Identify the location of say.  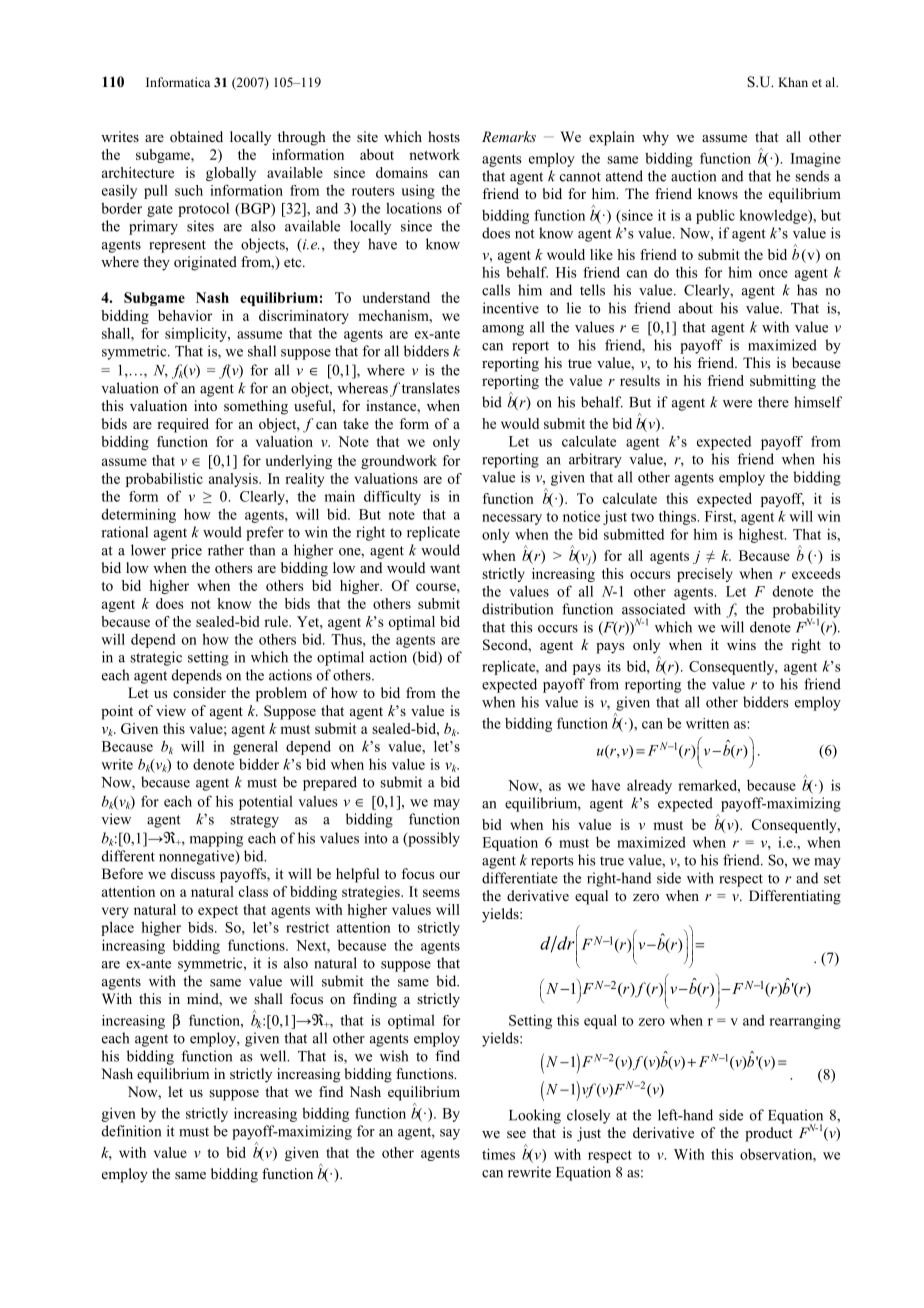
(450, 1134).
